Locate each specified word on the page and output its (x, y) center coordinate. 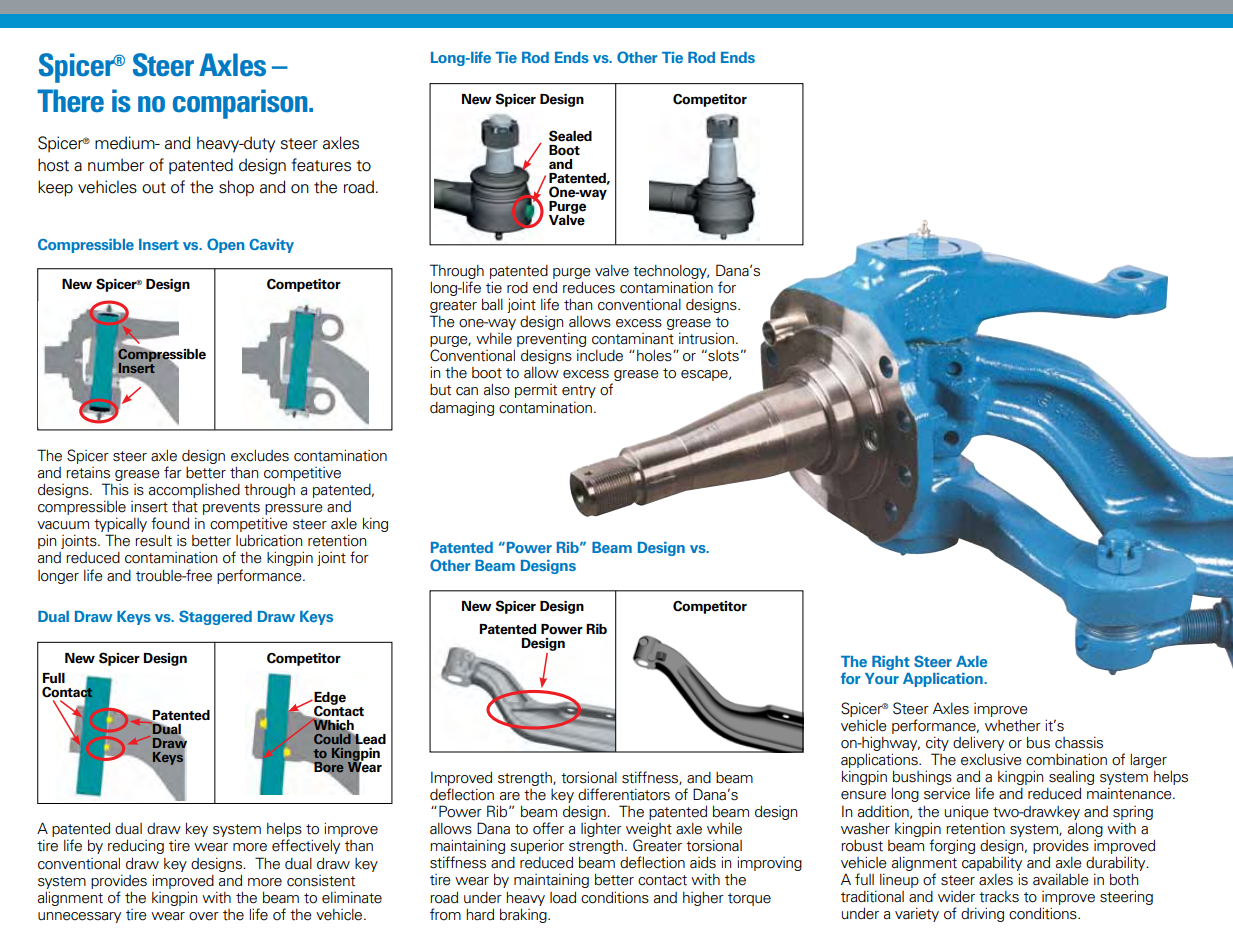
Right (891, 663)
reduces (589, 287)
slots (722, 356)
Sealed (570, 136)
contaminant (633, 339)
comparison (241, 104)
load (563, 897)
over (204, 916)
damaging (462, 408)
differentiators (624, 794)
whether (1013, 726)
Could (333, 738)
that (185, 507)
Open (225, 245)
